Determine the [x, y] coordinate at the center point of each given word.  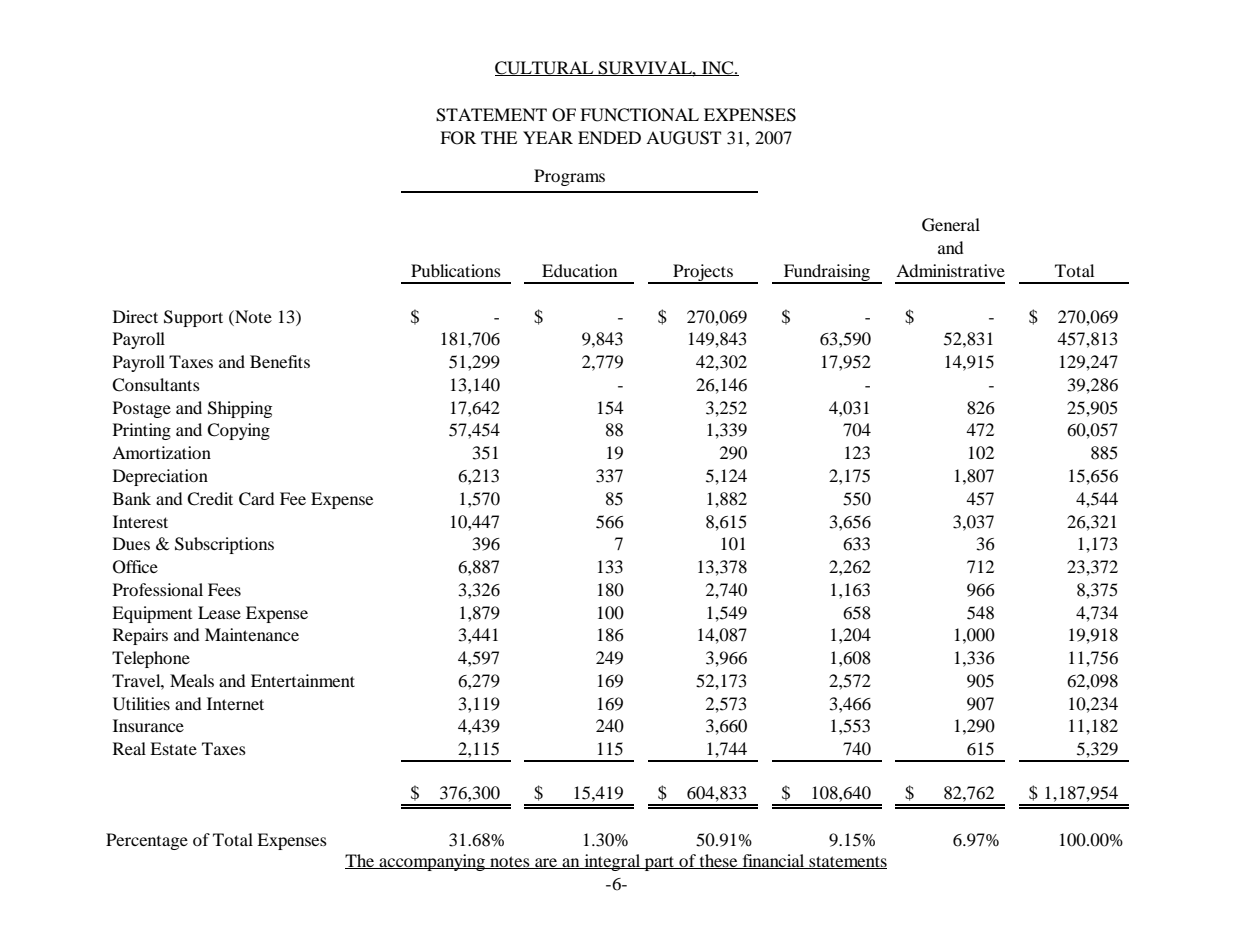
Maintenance [252, 634]
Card [257, 499]
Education [579, 270]
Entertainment [303, 680]
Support [193, 318]
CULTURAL [545, 68]
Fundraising [827, 274]
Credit [210, 499]
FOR [458, 138]
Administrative [950, 270]
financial [773, 861]
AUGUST [683, 138]
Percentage [147, 841]
